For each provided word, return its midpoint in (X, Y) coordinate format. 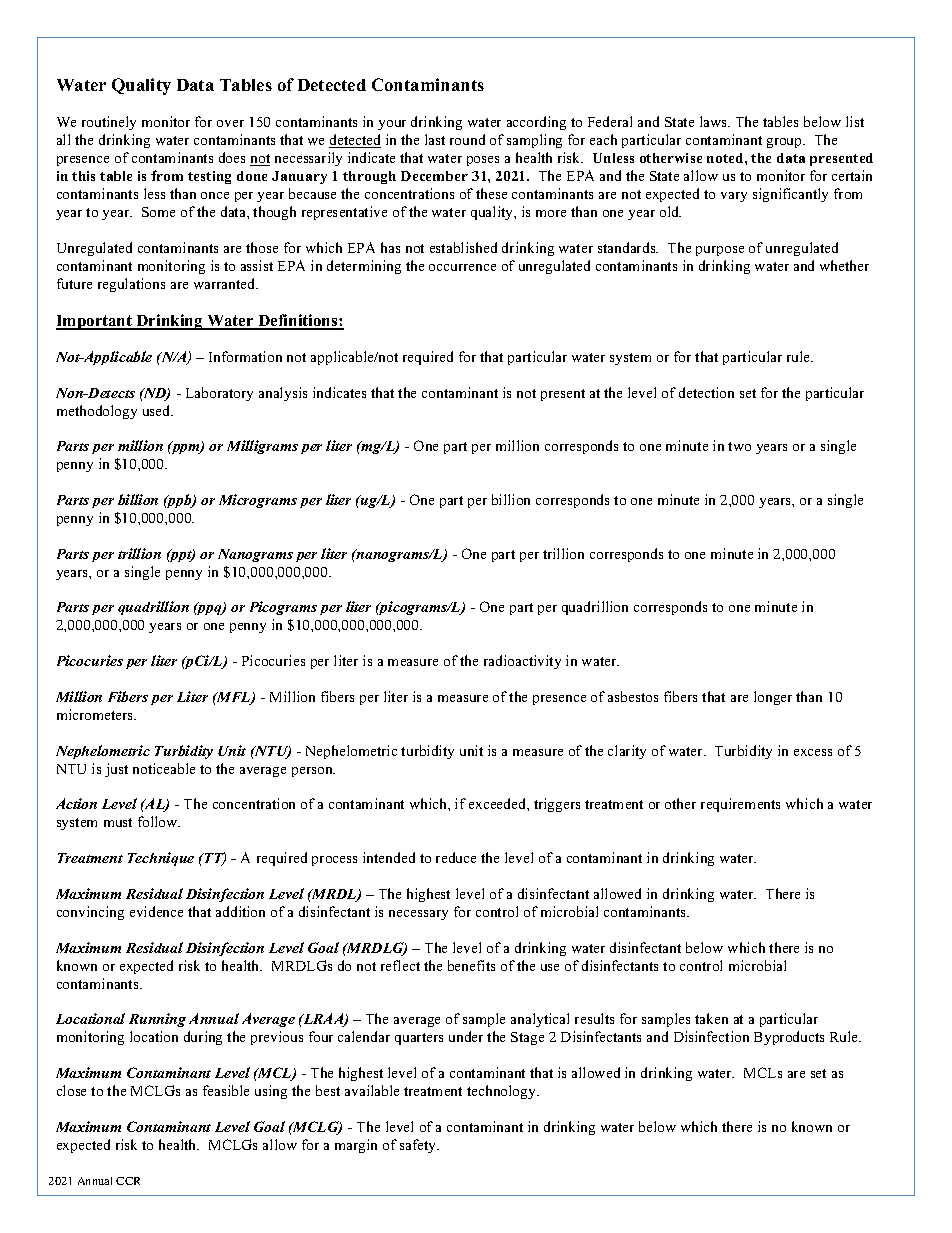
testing (209, 177)
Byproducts (789, 1038)
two (739, 446)
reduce (456, 857)
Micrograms (258, 501)
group (785, 143)
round (467, 139)
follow (159, 821)
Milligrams (262, 447)
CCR (128, 1181)
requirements (740, 805)
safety (419, 1146)
